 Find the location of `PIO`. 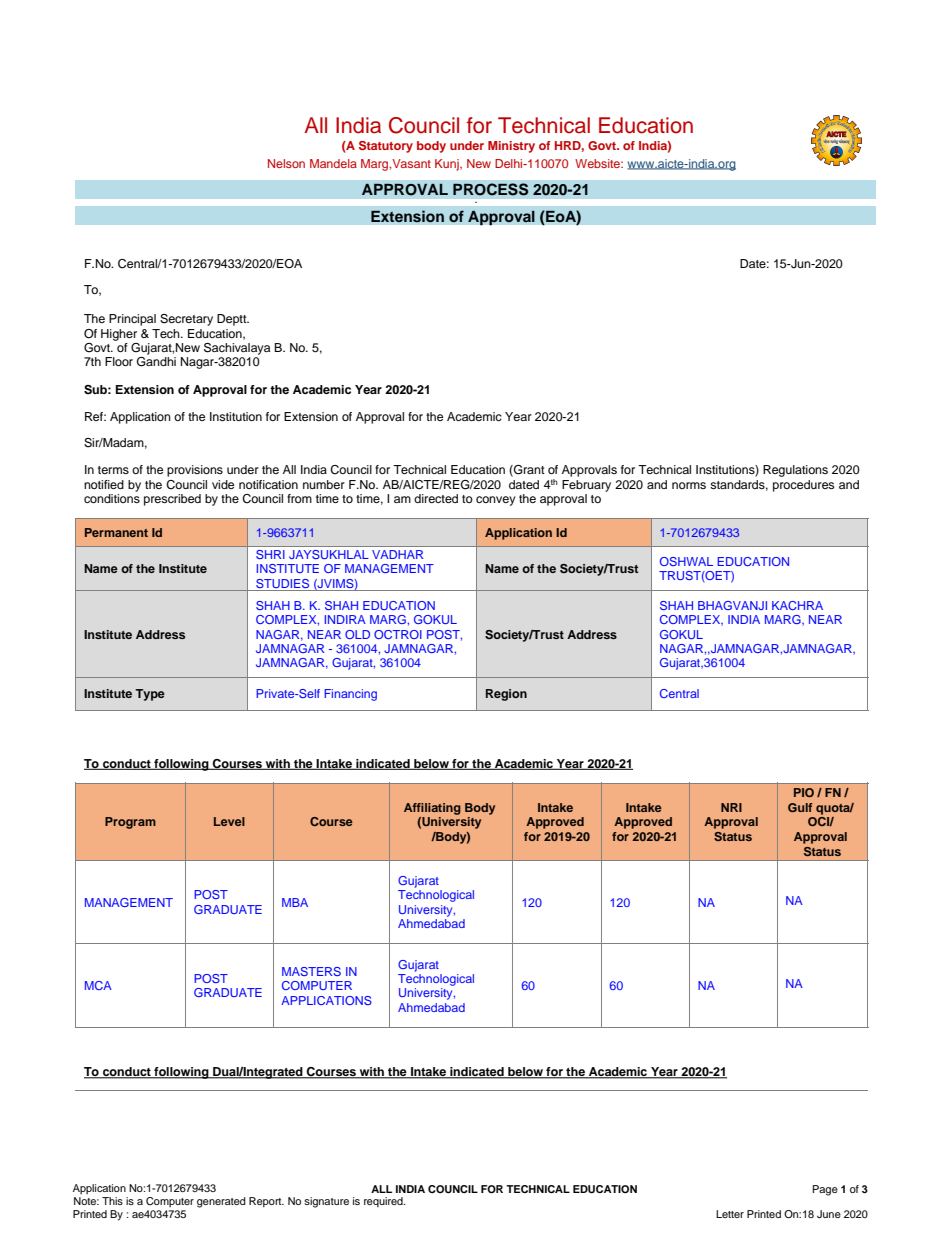

PIO is located at coordinates (804, 792).
